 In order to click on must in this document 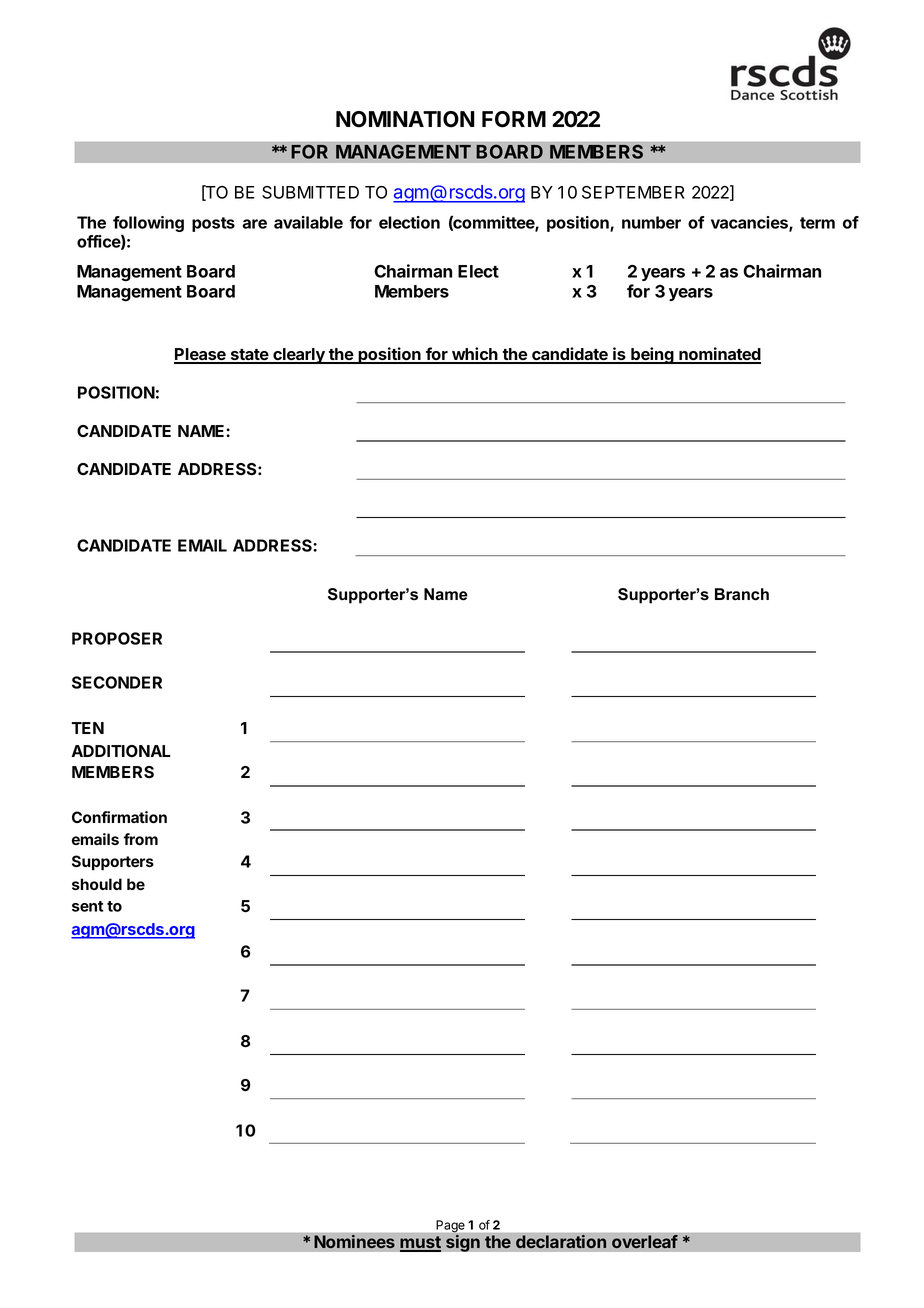, I will do `click(420, 1243)`.
